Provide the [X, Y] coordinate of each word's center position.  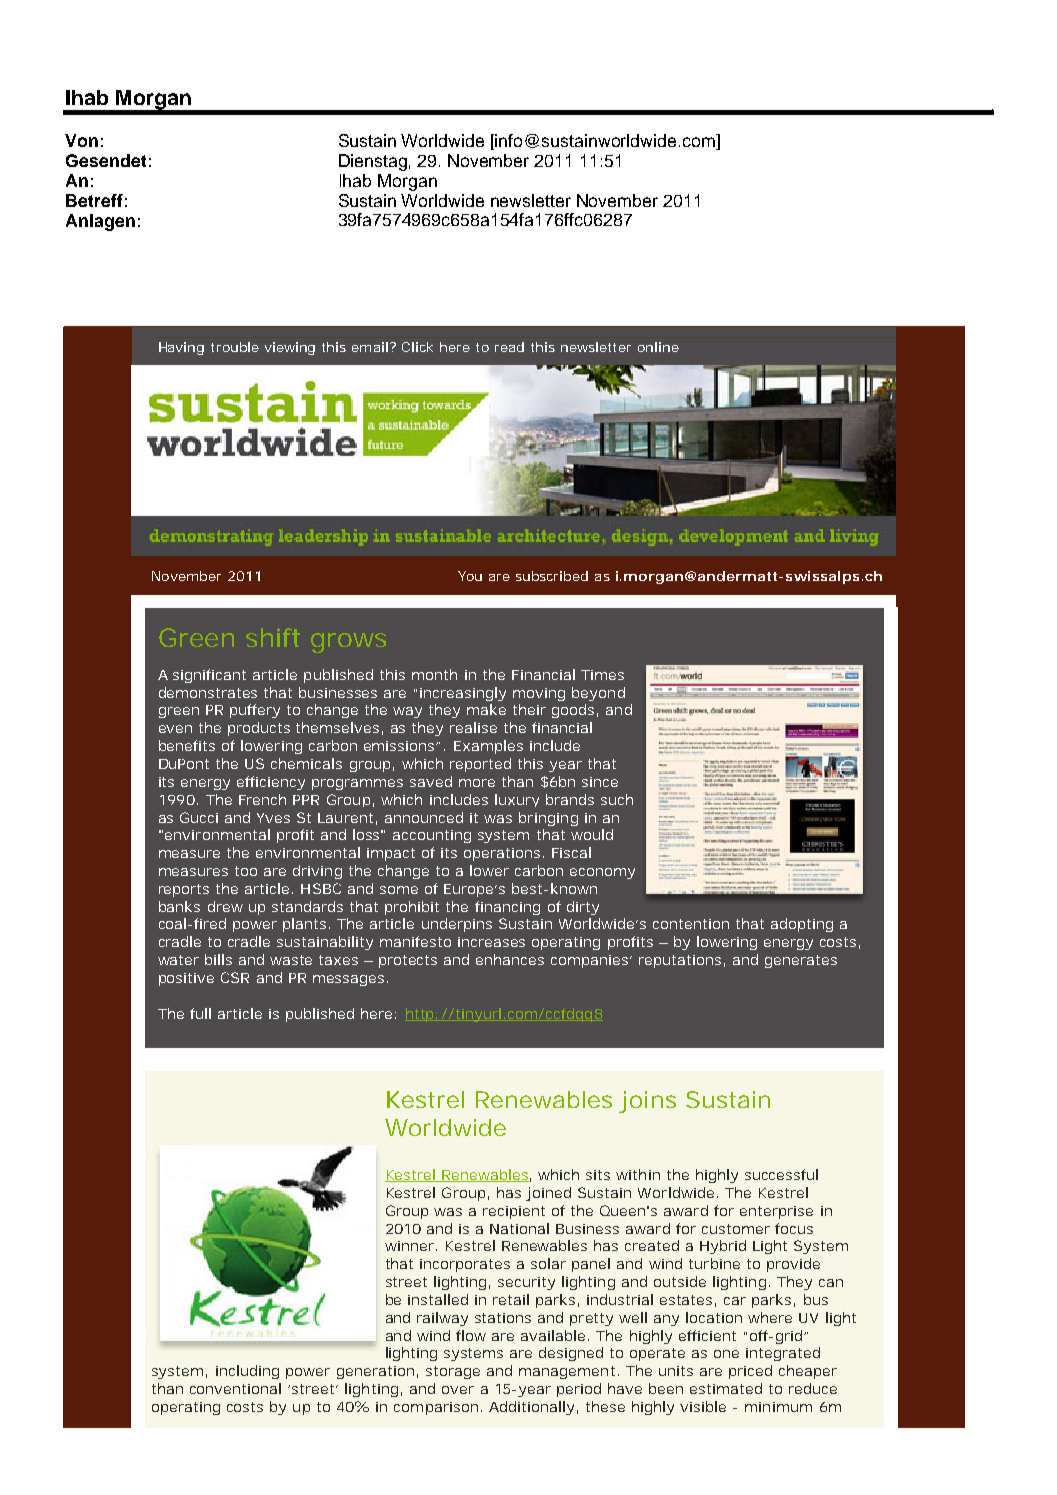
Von [81, 140]
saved [431, 781]
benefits [187, 745]
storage [453, 1372]
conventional [235, 1388]
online [658, 347]
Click [417, 347]
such [617, 799]
